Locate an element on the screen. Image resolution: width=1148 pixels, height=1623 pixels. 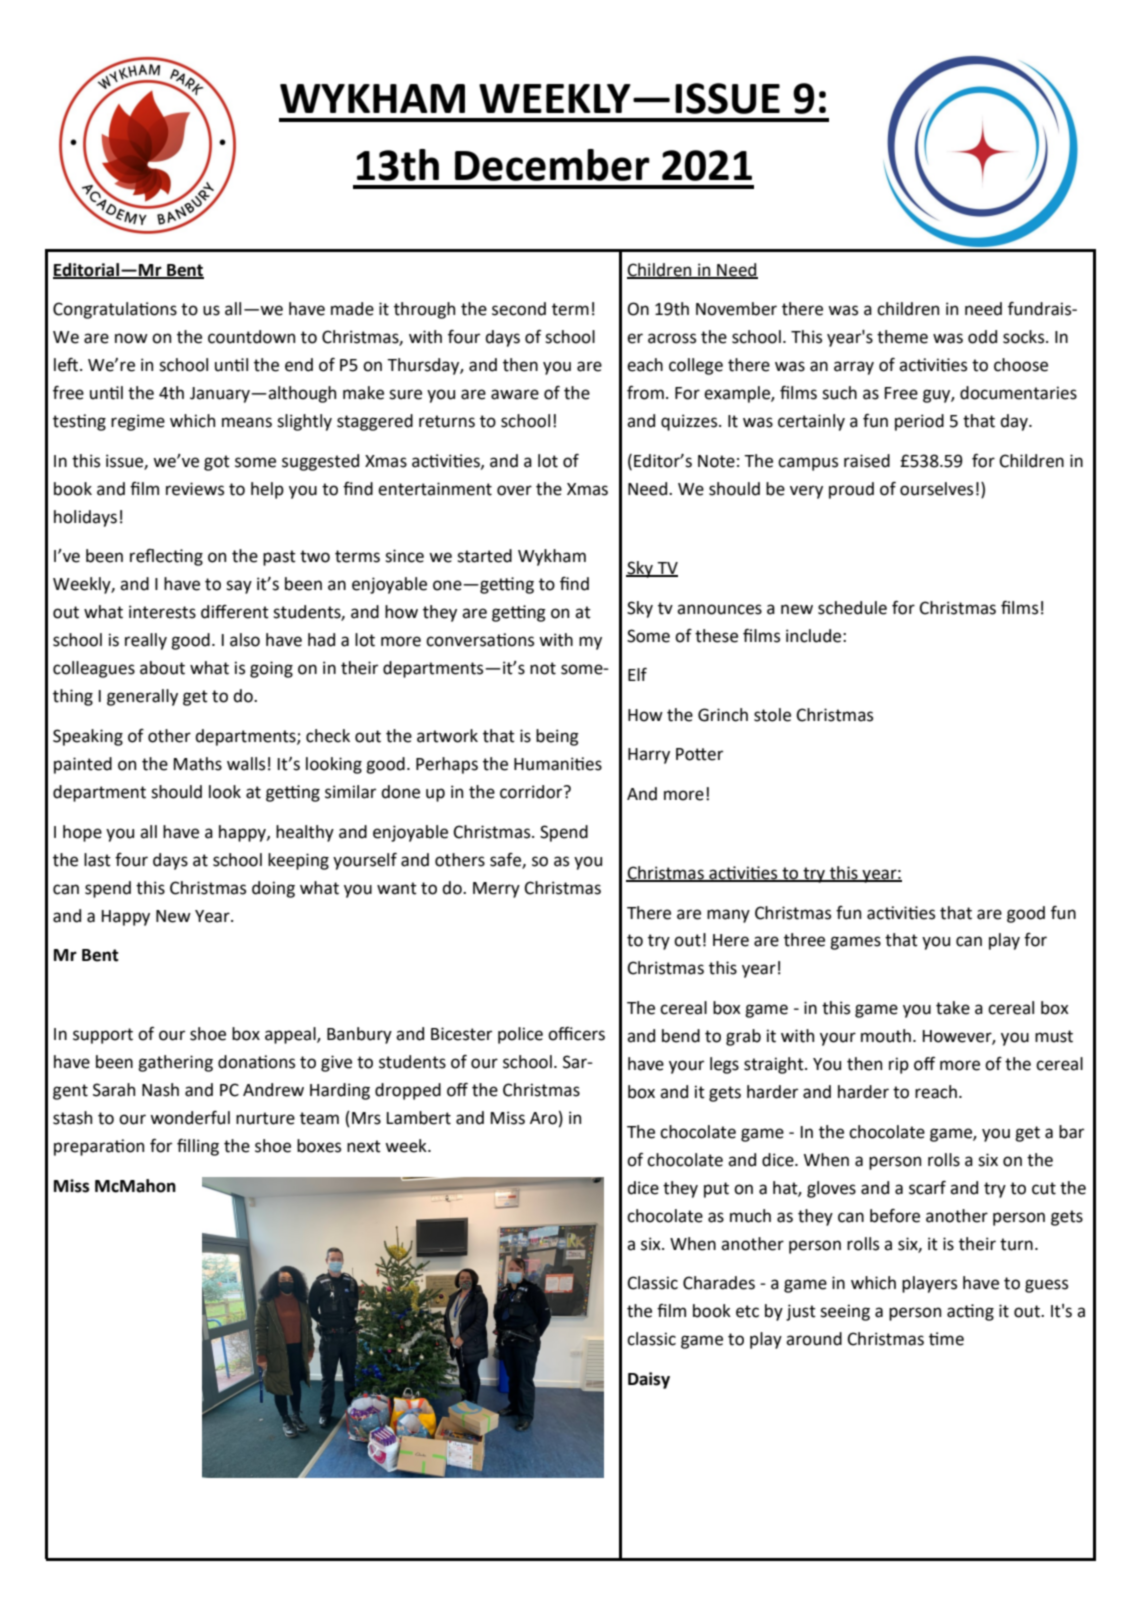
Humanities is located at coordinates (558, 764).
